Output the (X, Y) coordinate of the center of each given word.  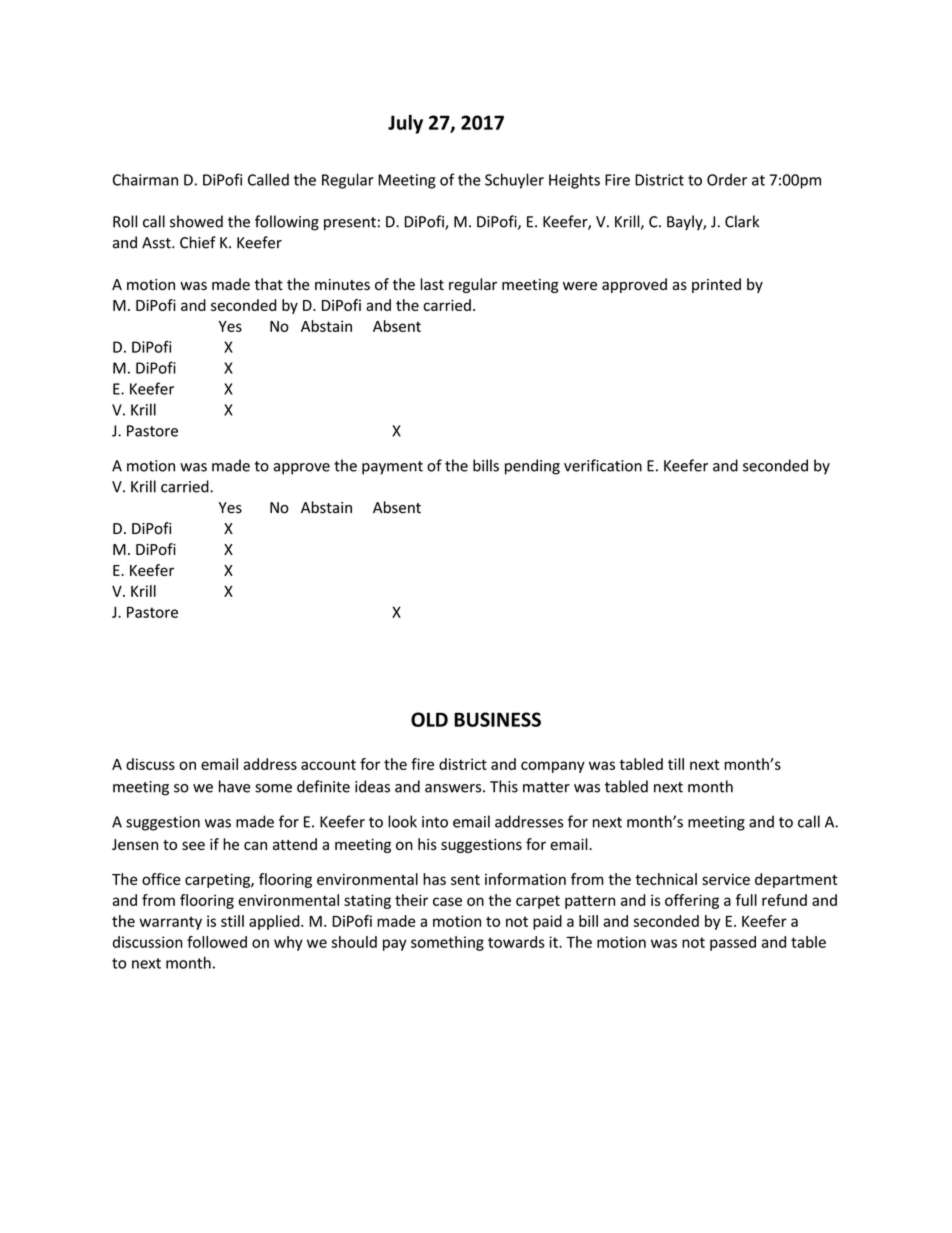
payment (392, 468)
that (268, 284)
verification (603, 465)
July (405, 124)
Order (727, 179)
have (234, 786)
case (447, 901)
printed (716, 285)
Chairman (145, 179)
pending (532, 467)
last (432, 284)
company (553, 767)
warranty (170, 923)
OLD (429, 719)
